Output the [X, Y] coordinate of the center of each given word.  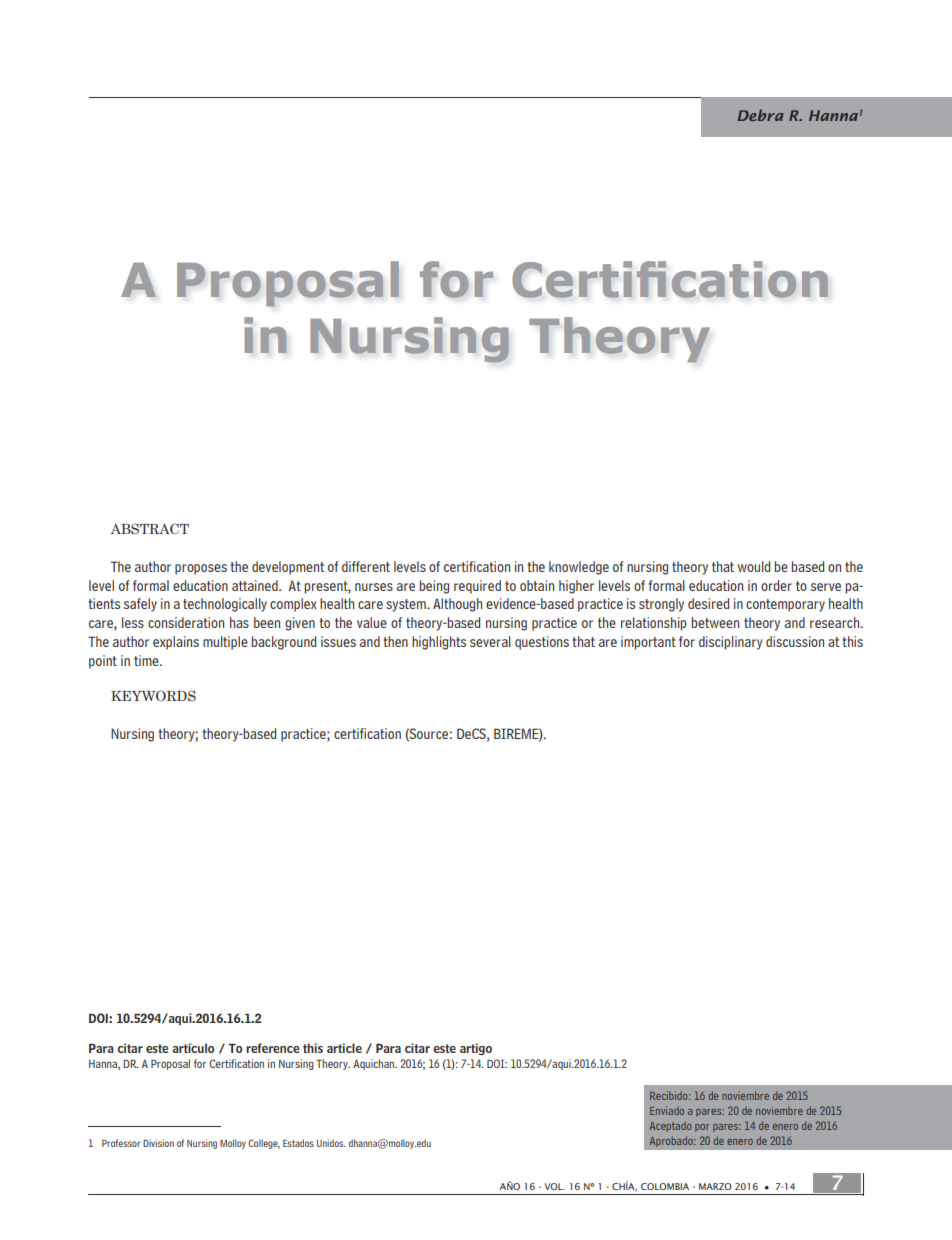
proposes [201, 569]
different [366, 566]
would [754, 566]
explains [176, 643]
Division [158, 1143]
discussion [795, 641]
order [776, 585]
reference [272, 1048]
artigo [476, 1049]
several [490, 641]
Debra [761, 115]
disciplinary [731, 643]
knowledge [579, 568]
